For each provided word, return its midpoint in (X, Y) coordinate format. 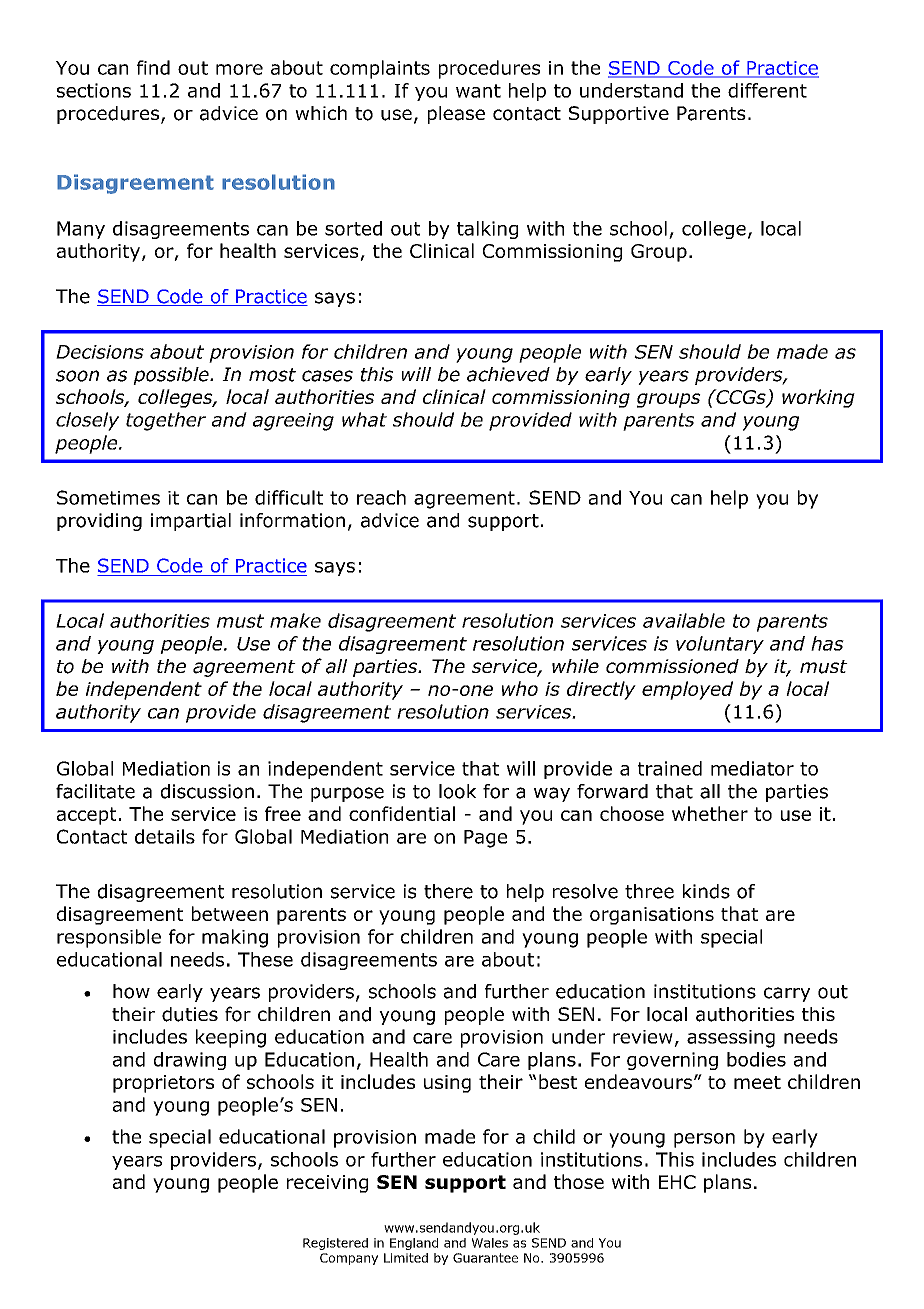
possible (172, 376)
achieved (508, 374)
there (448, 891)
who (520, 688)
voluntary (720, 645)
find (153, 67)
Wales (490, 1243)
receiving (327, 1184)
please (456, 115)
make (295, 620)
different (767, 90)
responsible (109, 938)
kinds (706, 891)
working (818, 398)
